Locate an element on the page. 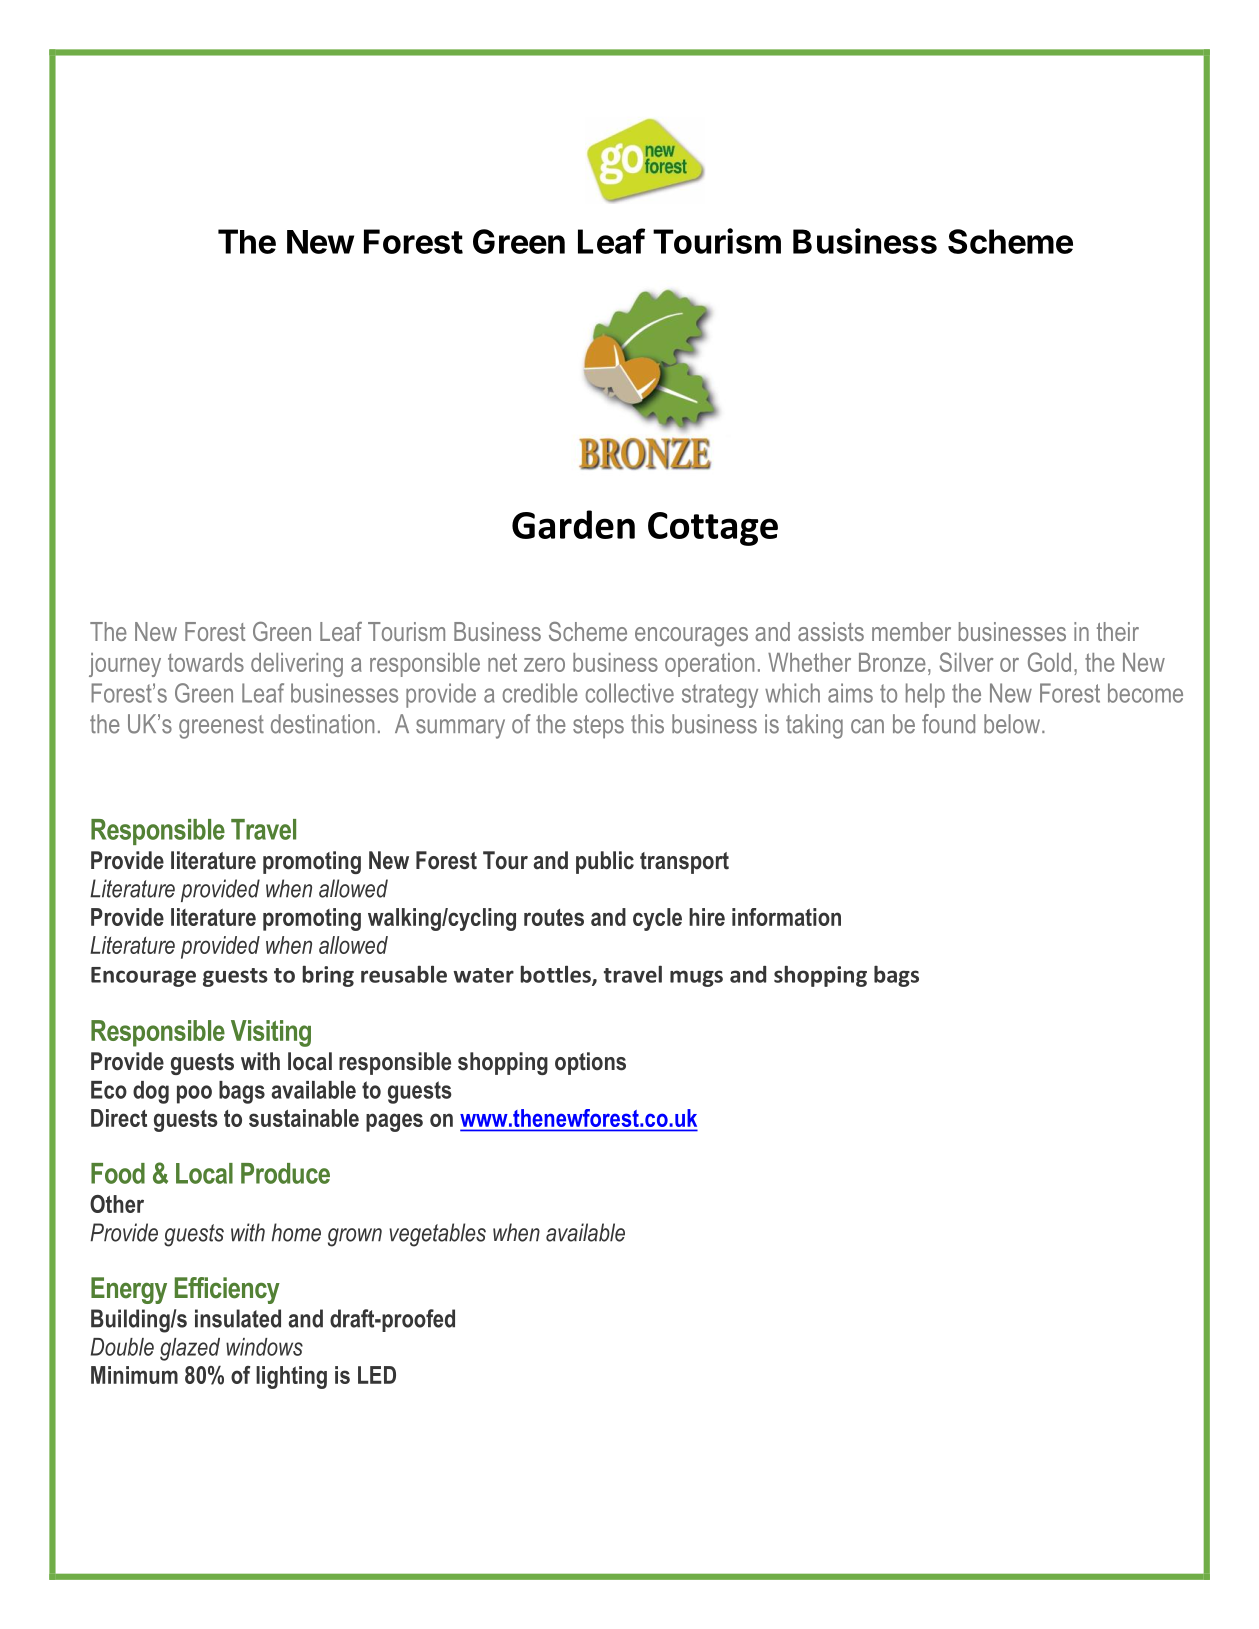 This document has width=1259, height=1629. bring is located at coordinates (328, 976).
